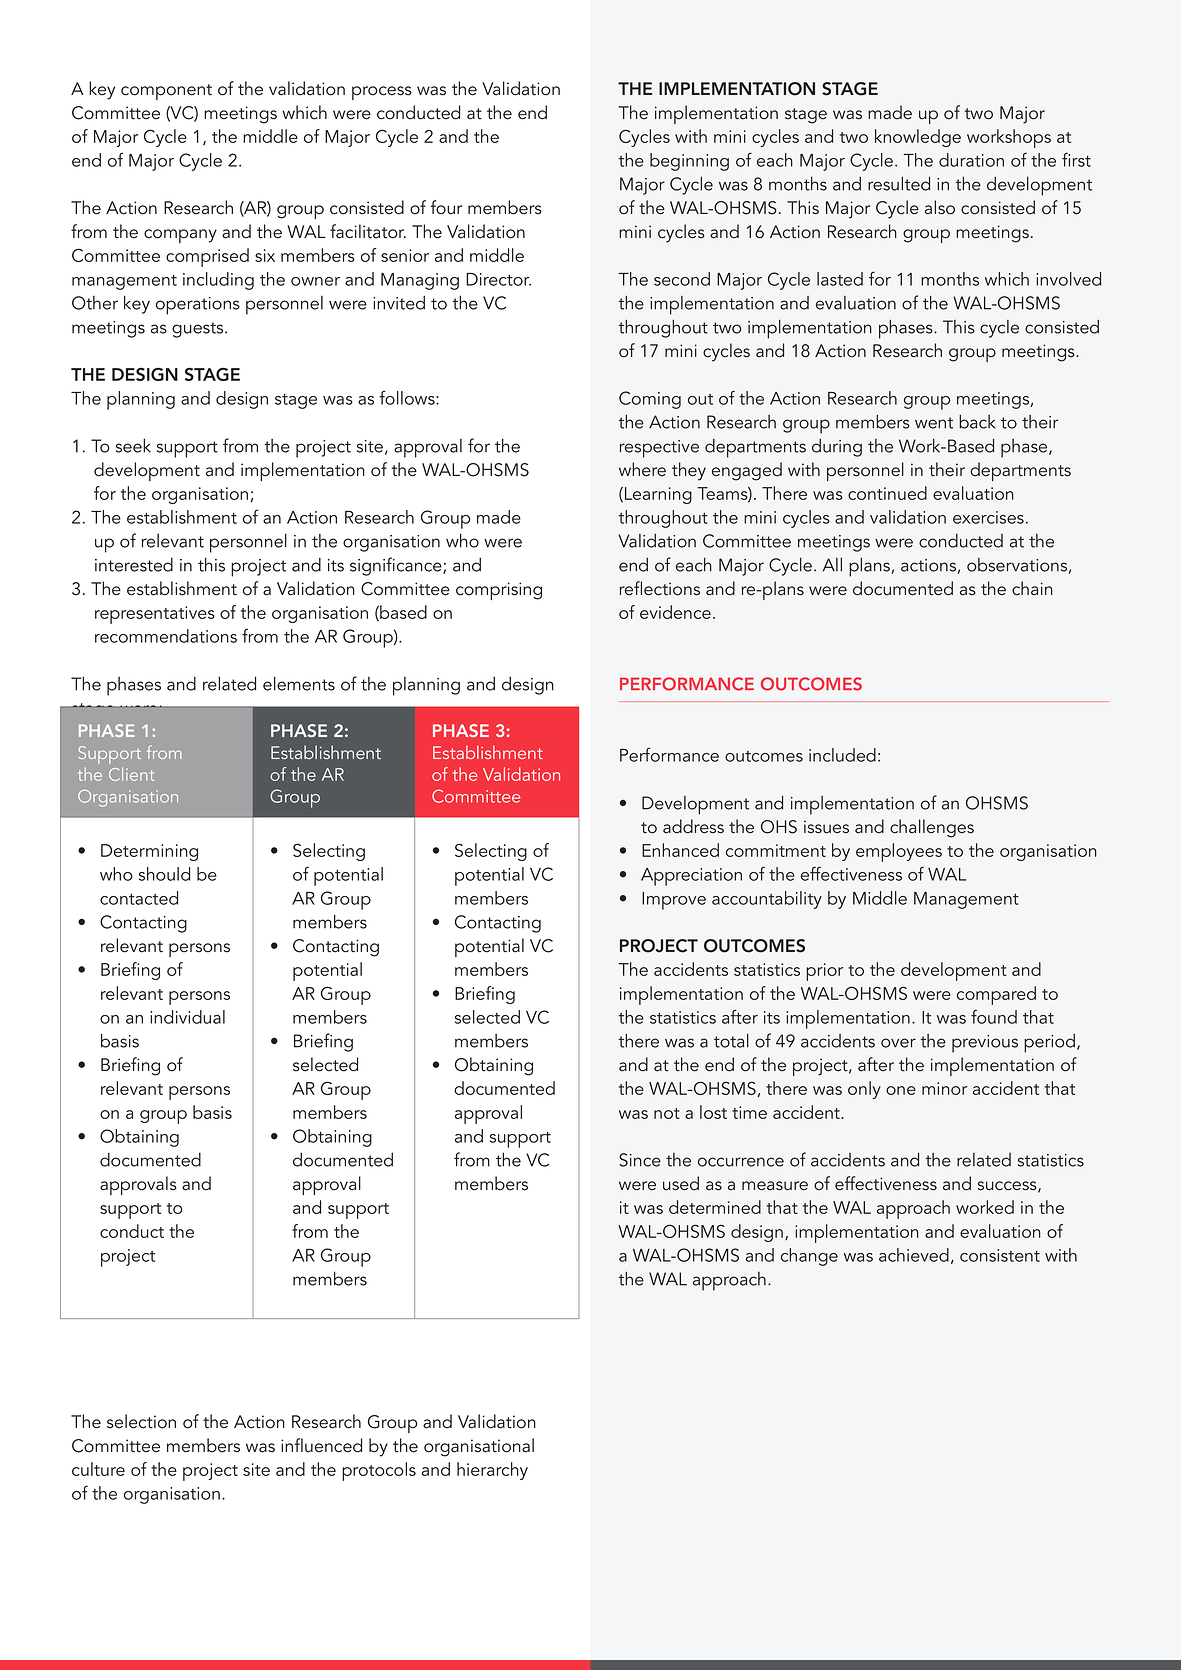 The width and height of the document is (1181, 1670). Describe the element at coordinates (971, 160) in the document. I see `duration` at that location.
